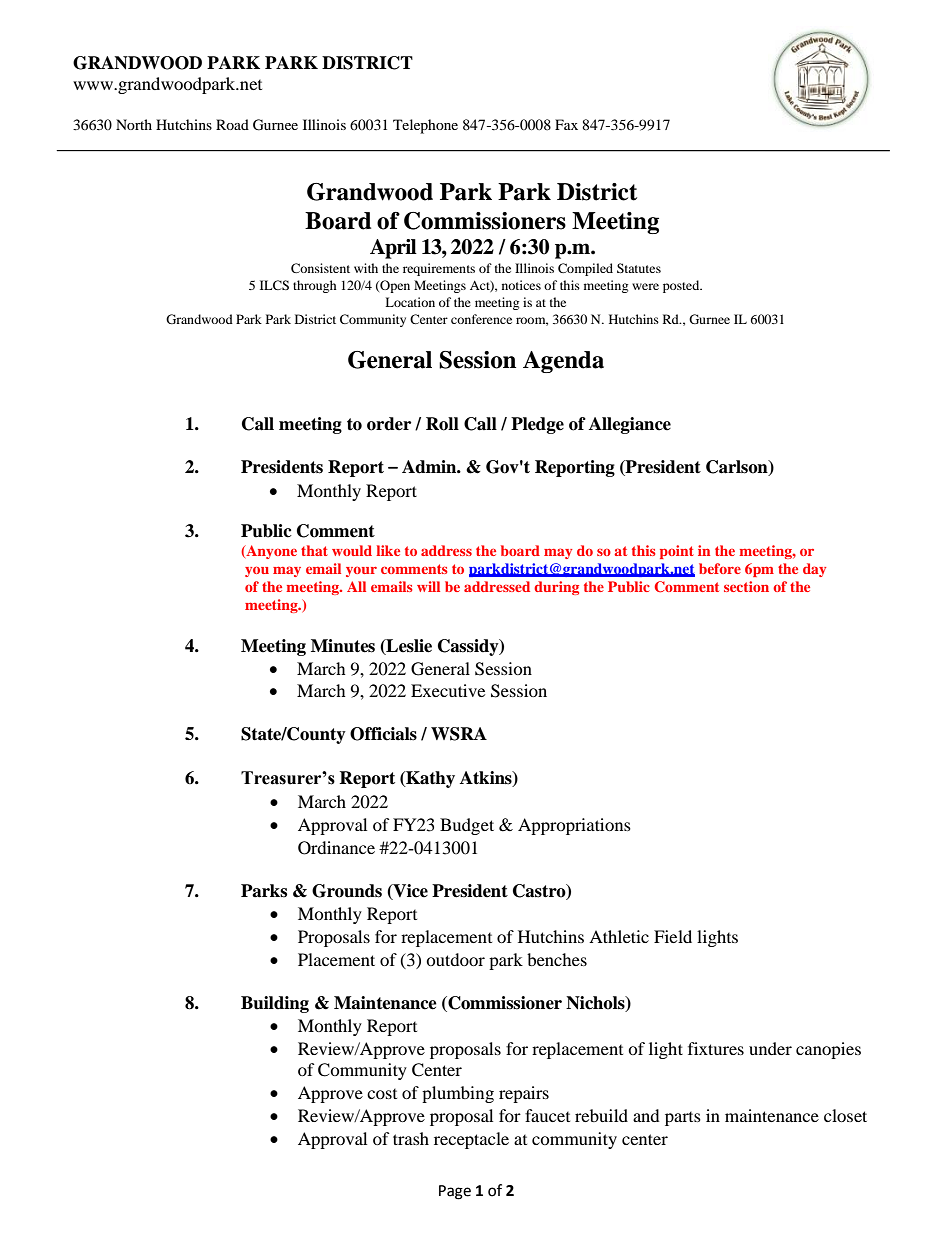 This screenshot has height=1233, width=952. I want to click on Anyone, so click(270, 552).
